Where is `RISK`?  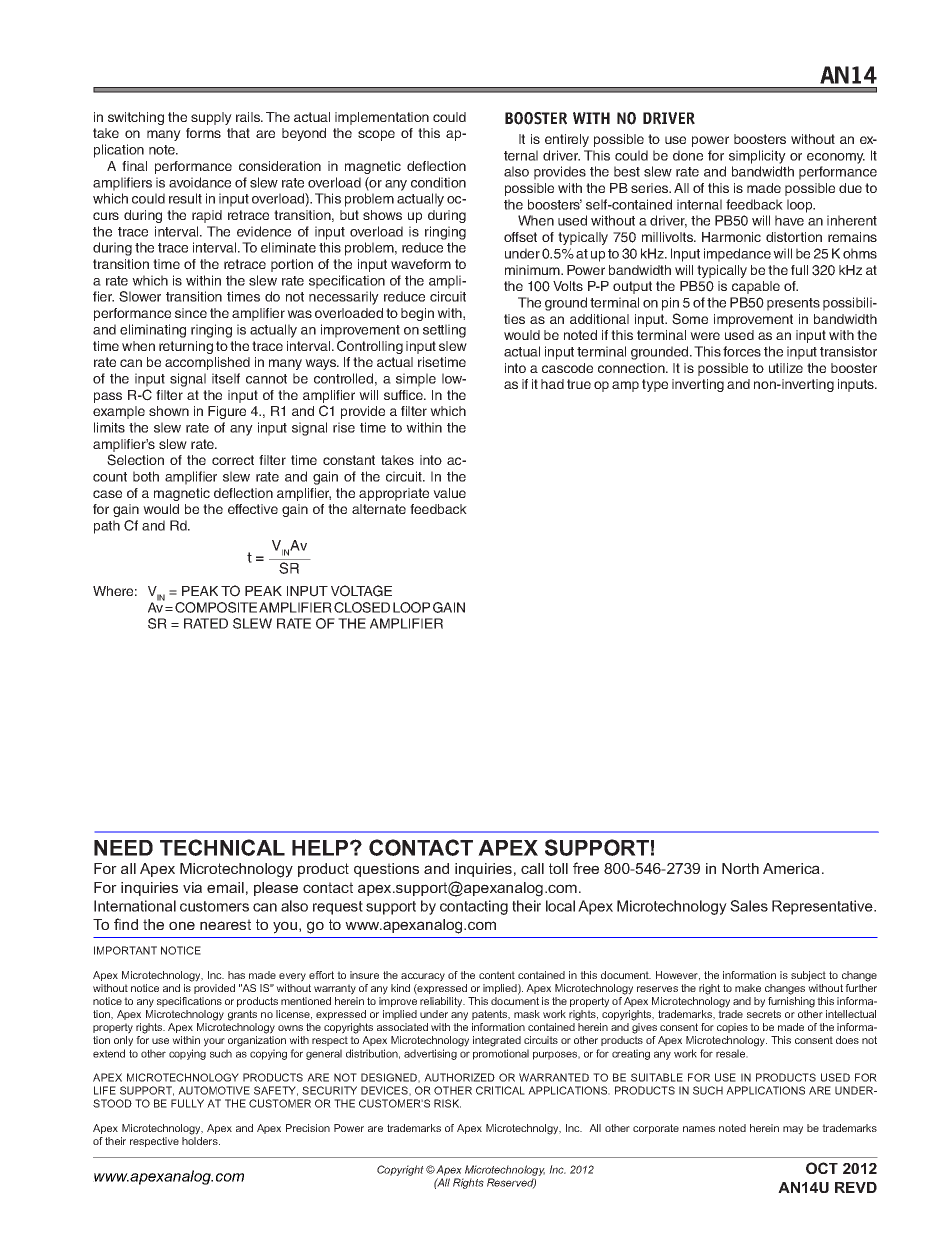 RISK is located at coordinates (447, 1103).
